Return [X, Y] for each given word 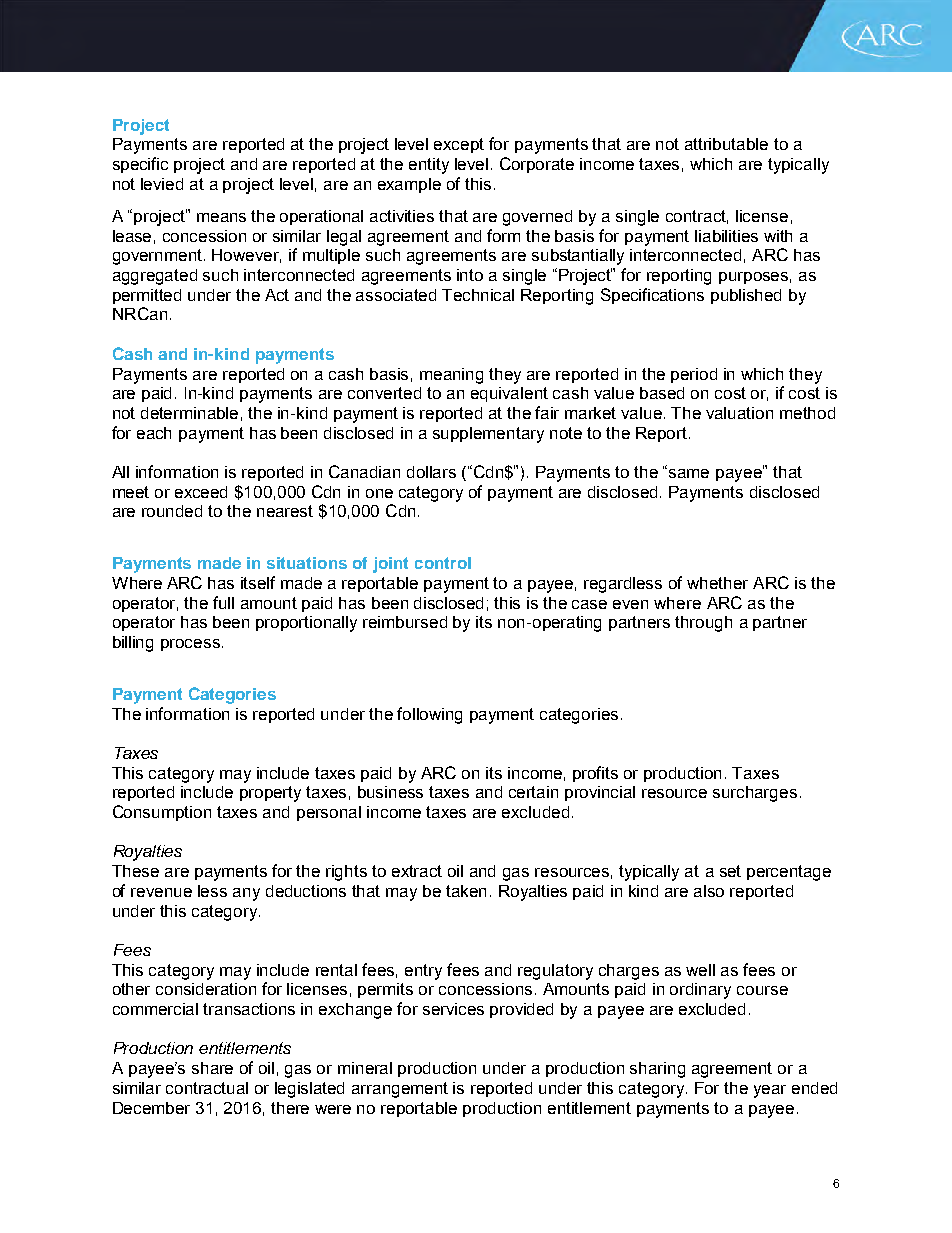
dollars [431, 472]
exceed [201, 492]
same [689, 473]
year [770, 1091]
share [212, 1068]
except [459, 145]
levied [162, 184]
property [270, 794]
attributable [726, 144]
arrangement [400, 1090]
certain [533, 792]
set [730, 871]
